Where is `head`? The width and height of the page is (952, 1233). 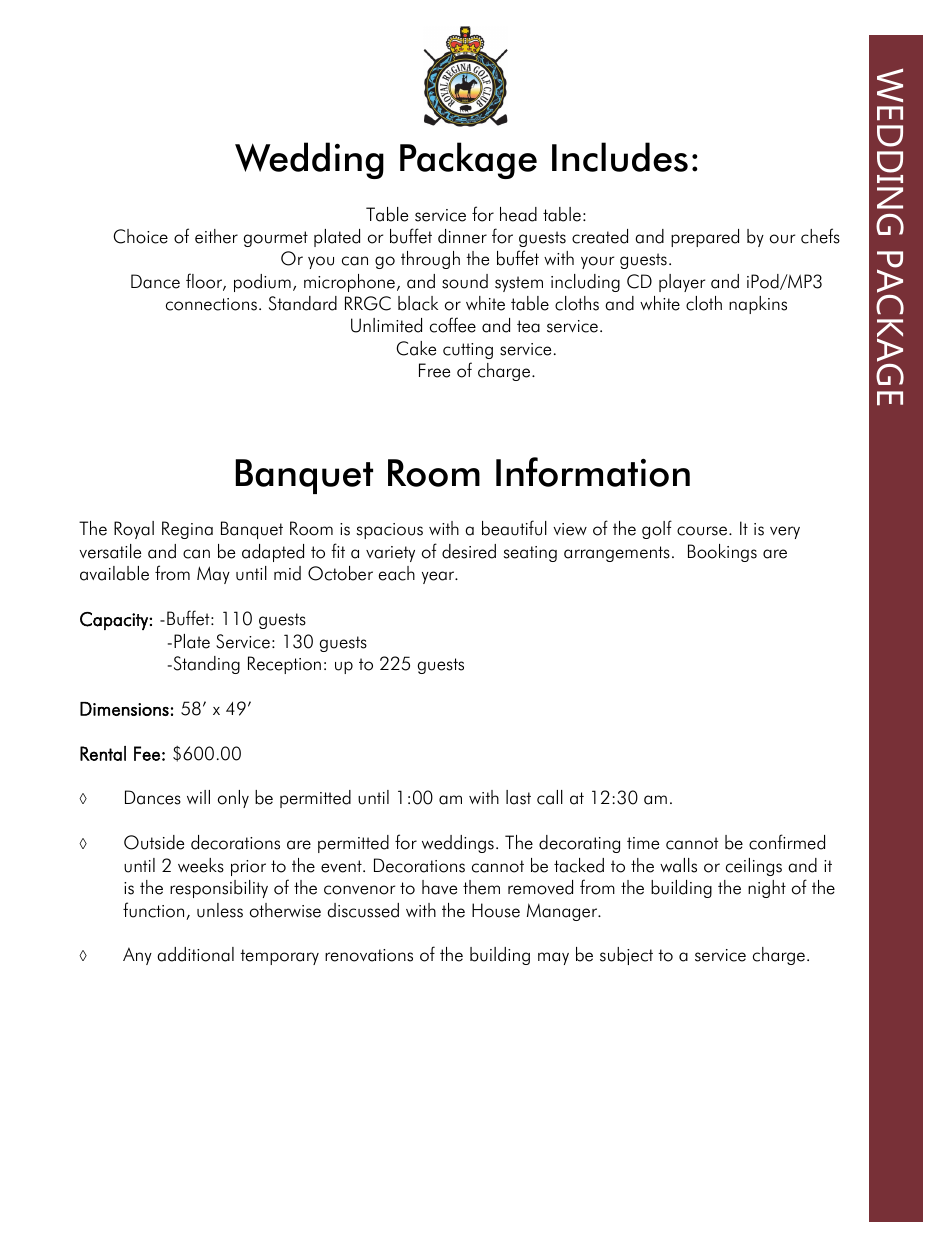 head is located at coordinates (518, 214).
